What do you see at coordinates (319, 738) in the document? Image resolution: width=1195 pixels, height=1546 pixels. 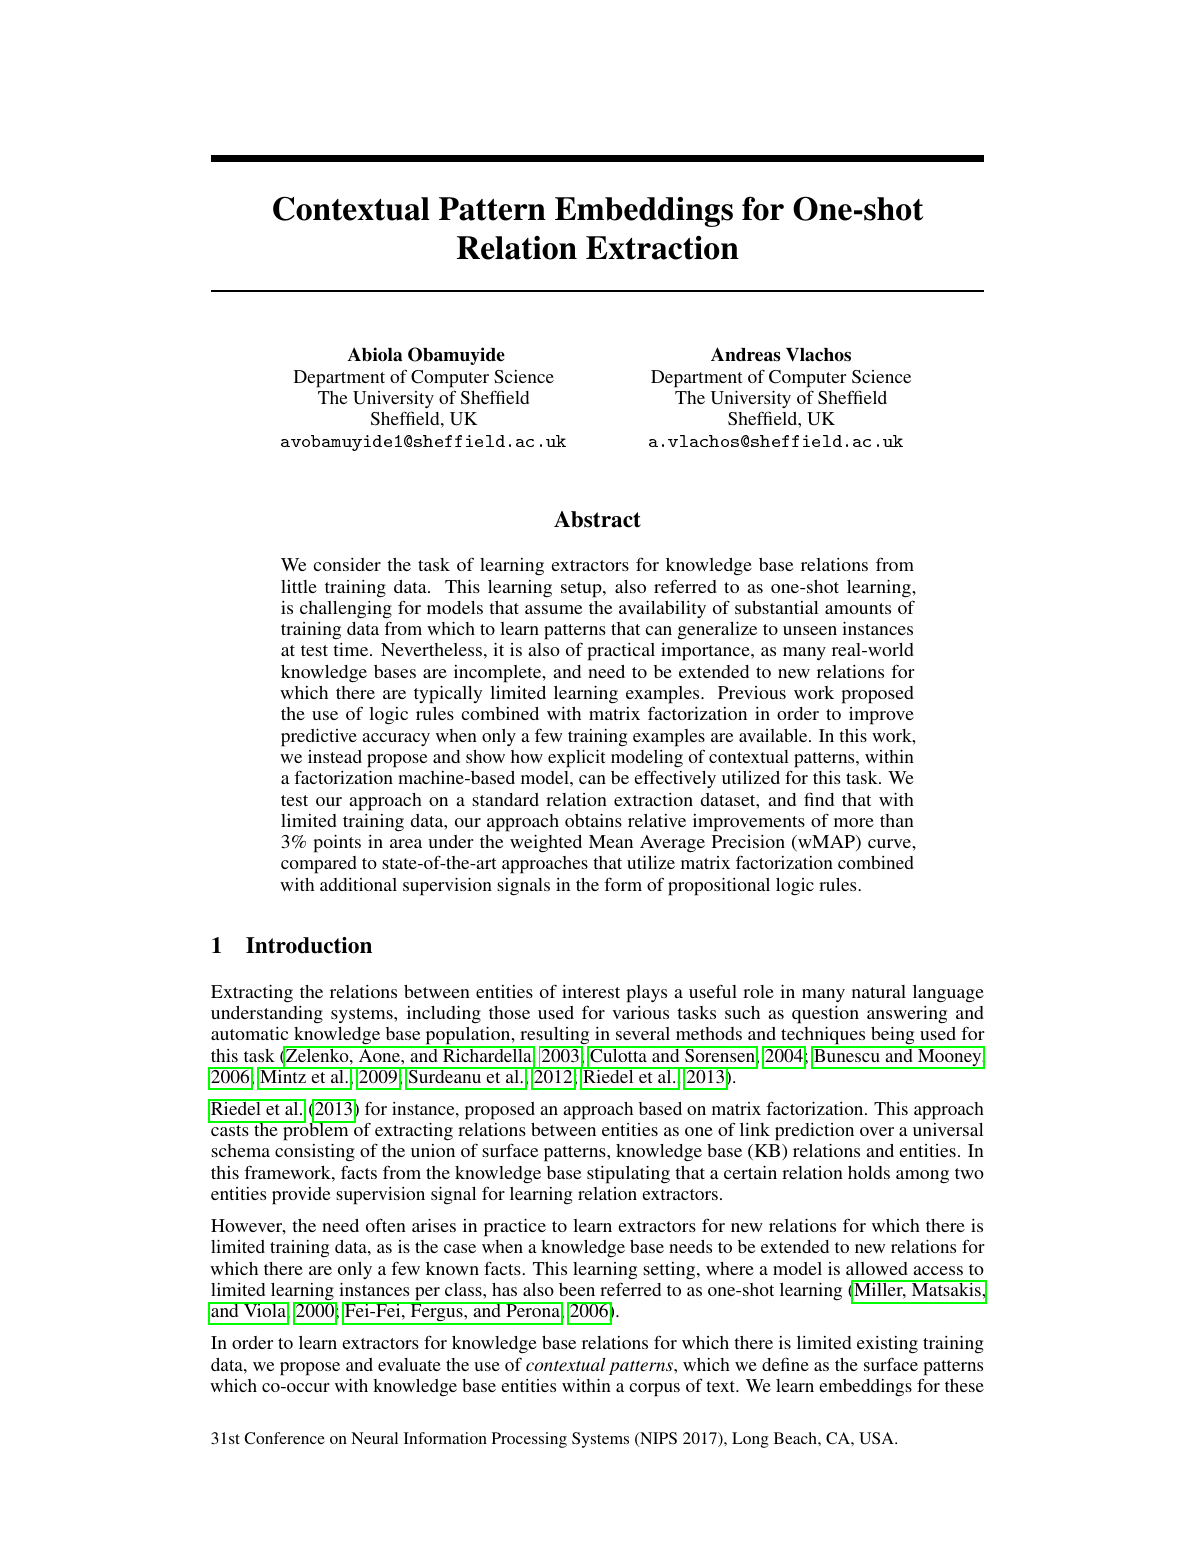 I see `predictive` at bounding box center [319, 738].
